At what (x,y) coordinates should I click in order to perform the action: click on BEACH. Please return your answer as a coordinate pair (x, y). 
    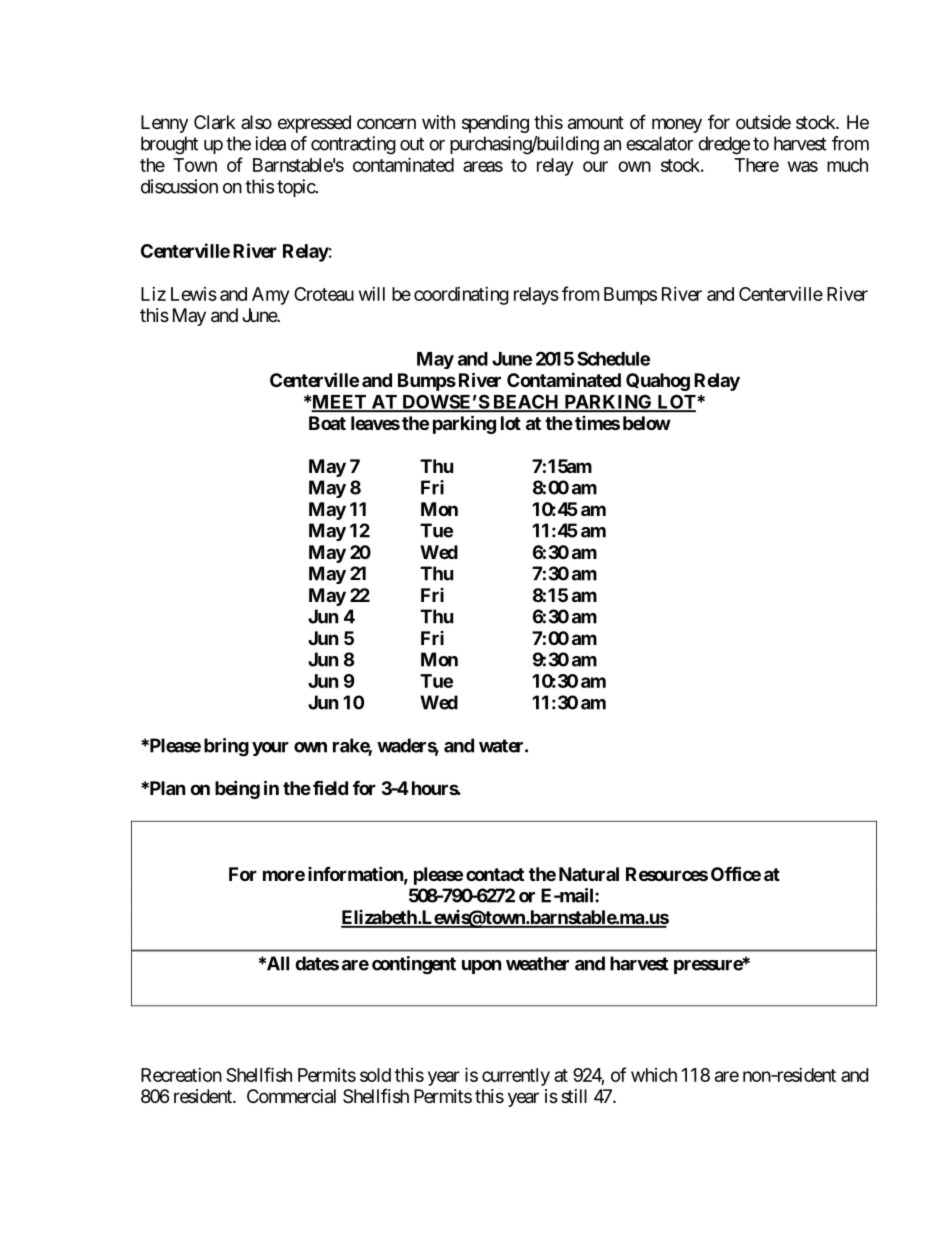
    Looking at the image, I should click on (526, 403).
